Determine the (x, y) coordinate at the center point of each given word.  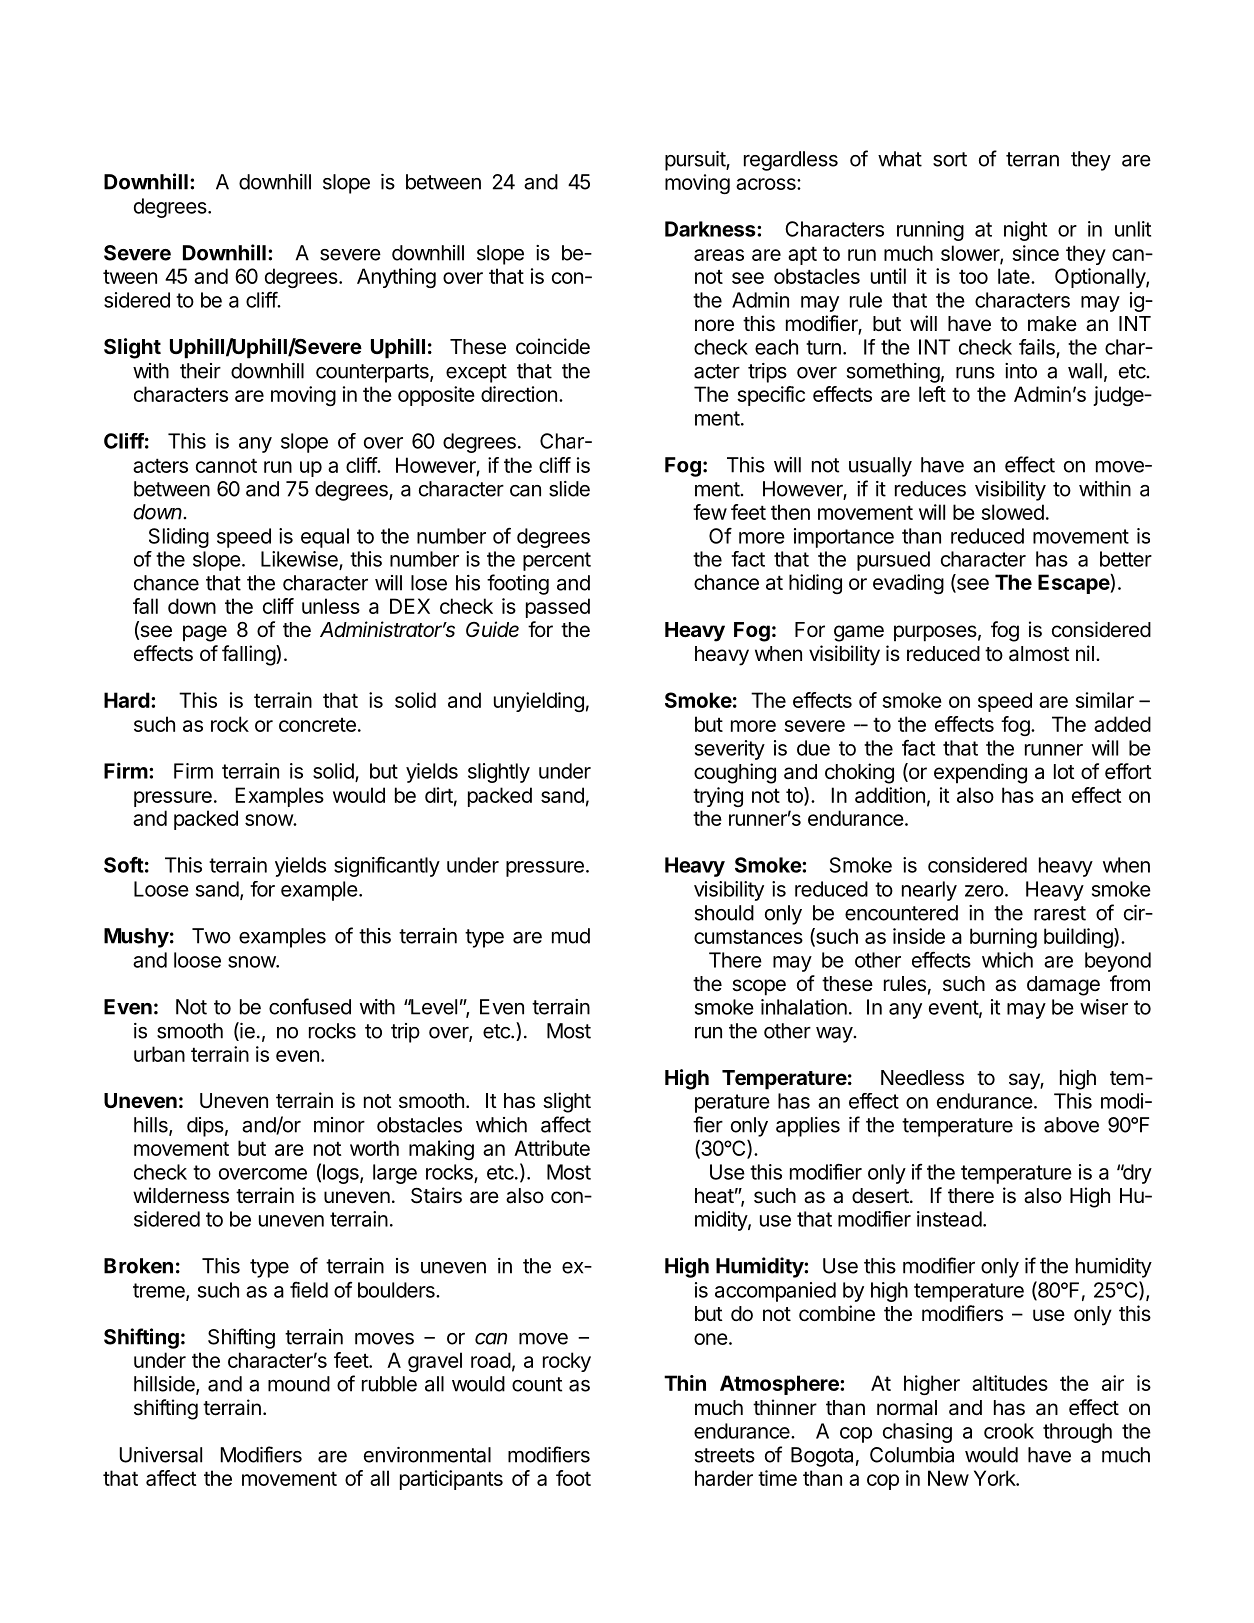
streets (725, 1455)
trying (718, 797)
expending (980, 773)
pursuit (696, 161)
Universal (161, 1455)
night (1025, 231)
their (200, 371)
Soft (124, 864)
